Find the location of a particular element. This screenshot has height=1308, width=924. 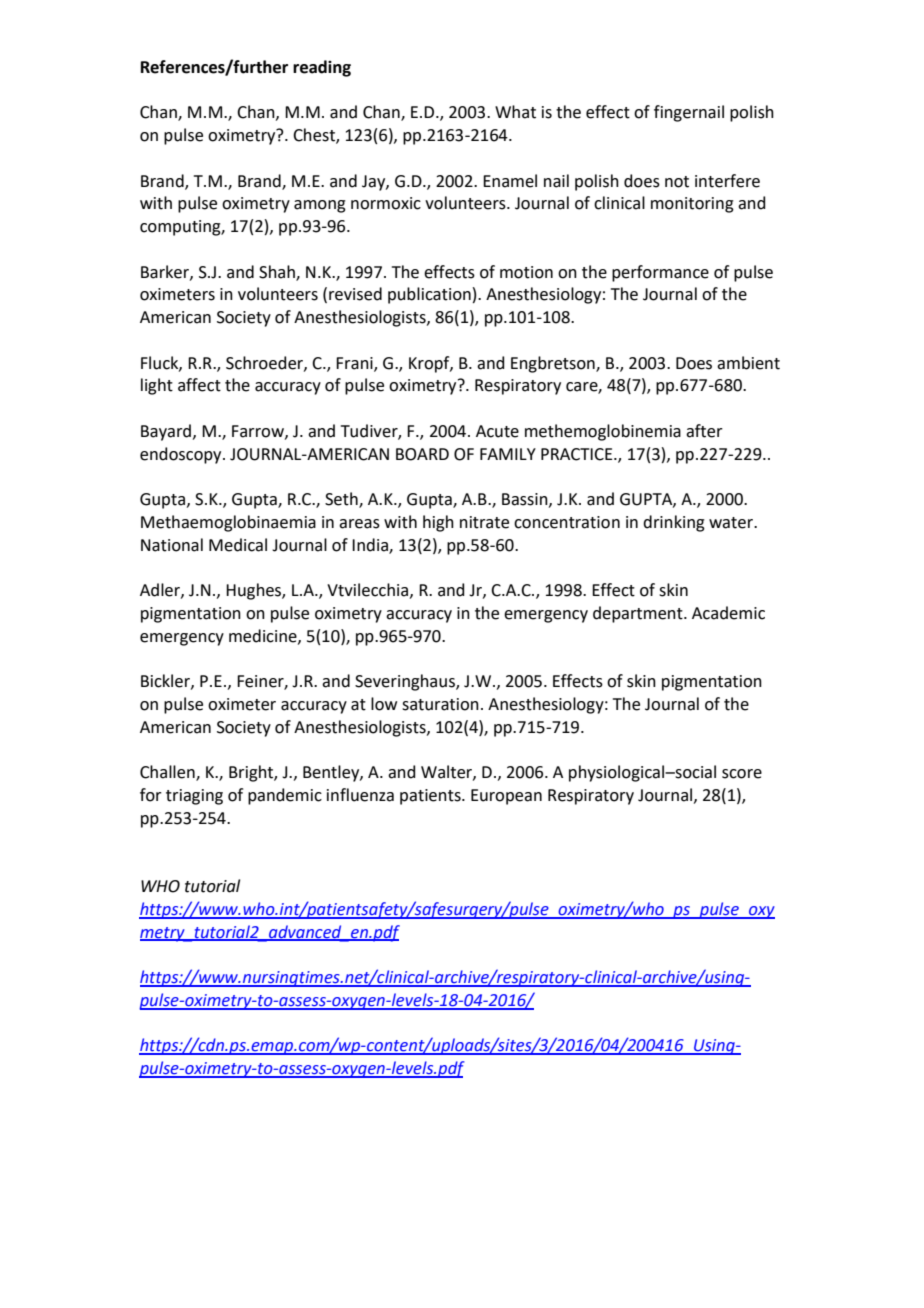

pandemic is located at coordinates (285, 796).
